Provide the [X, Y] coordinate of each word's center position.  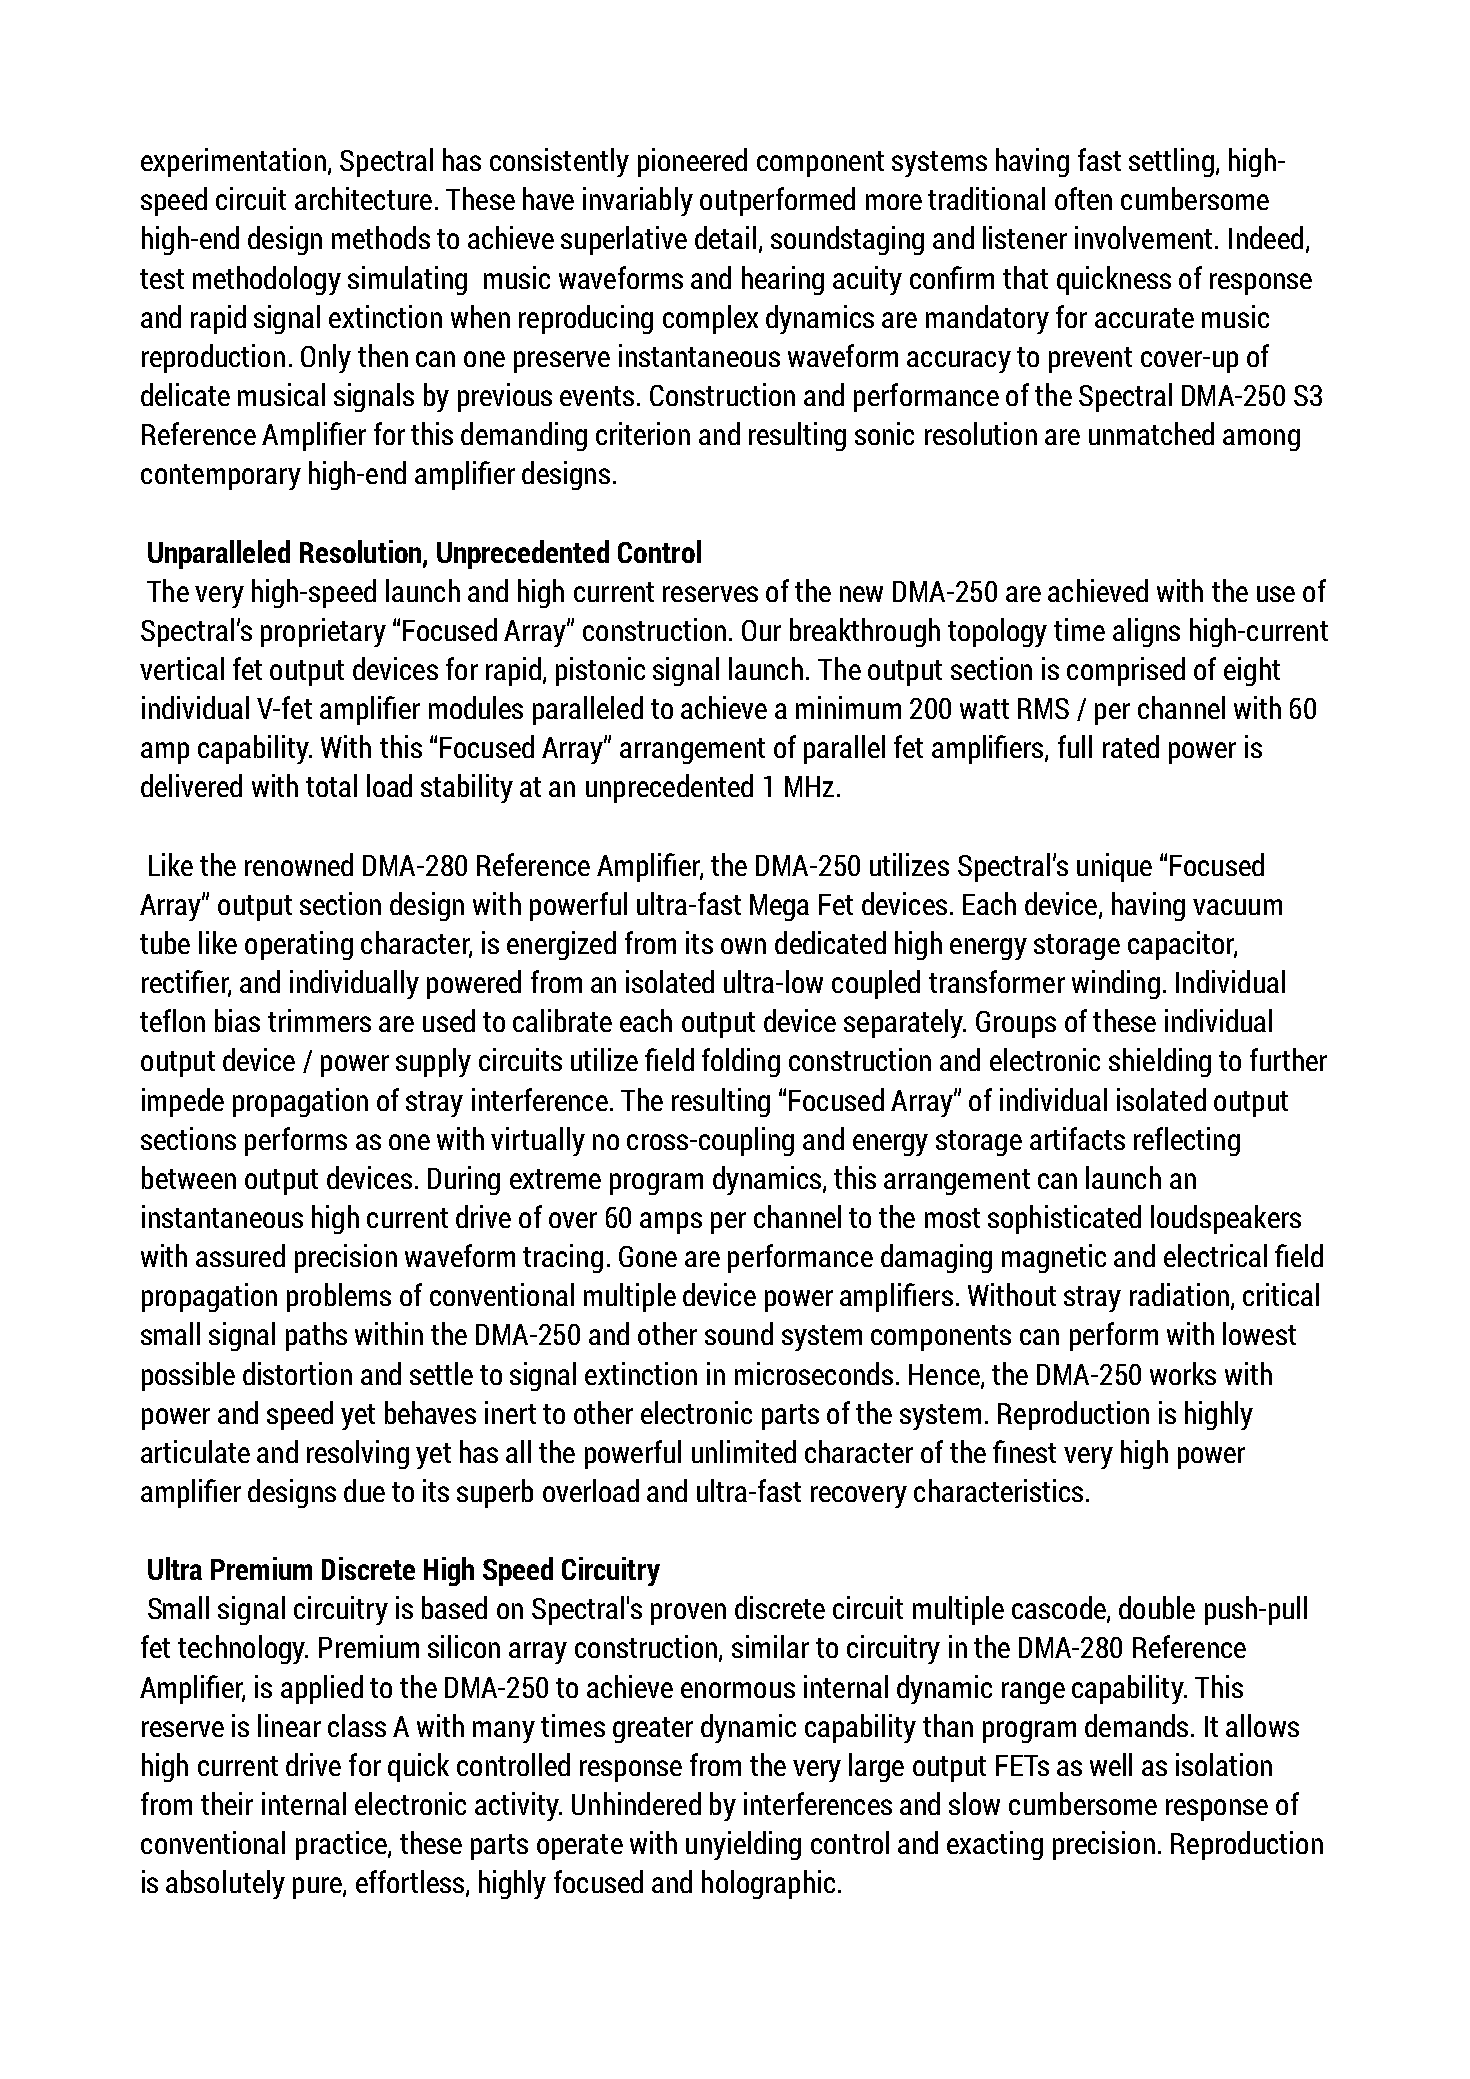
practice [342, 1845]
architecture [363, 198]
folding [741, 1062]
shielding [1160, 1062]
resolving [358, 1454]
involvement [1143, 237]
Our [761, 630]
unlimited [744, 1451]
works [1183, 1373]
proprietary [323, 632]
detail [725, 237]
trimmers [319, 1020]
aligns [1146, 632]
